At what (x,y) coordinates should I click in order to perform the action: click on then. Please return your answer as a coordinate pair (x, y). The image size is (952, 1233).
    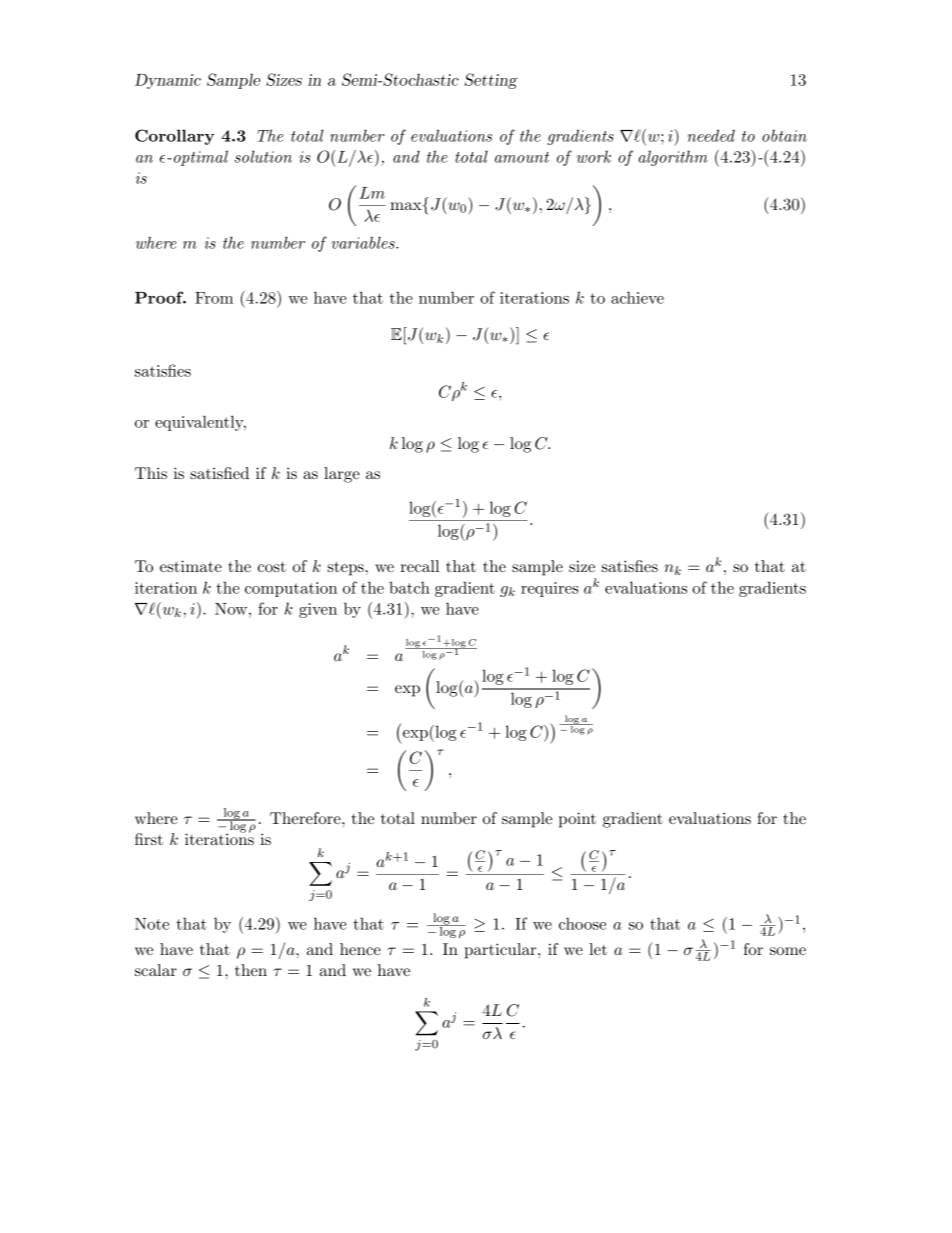
    Looking at the image, I should click on (251, 970).
